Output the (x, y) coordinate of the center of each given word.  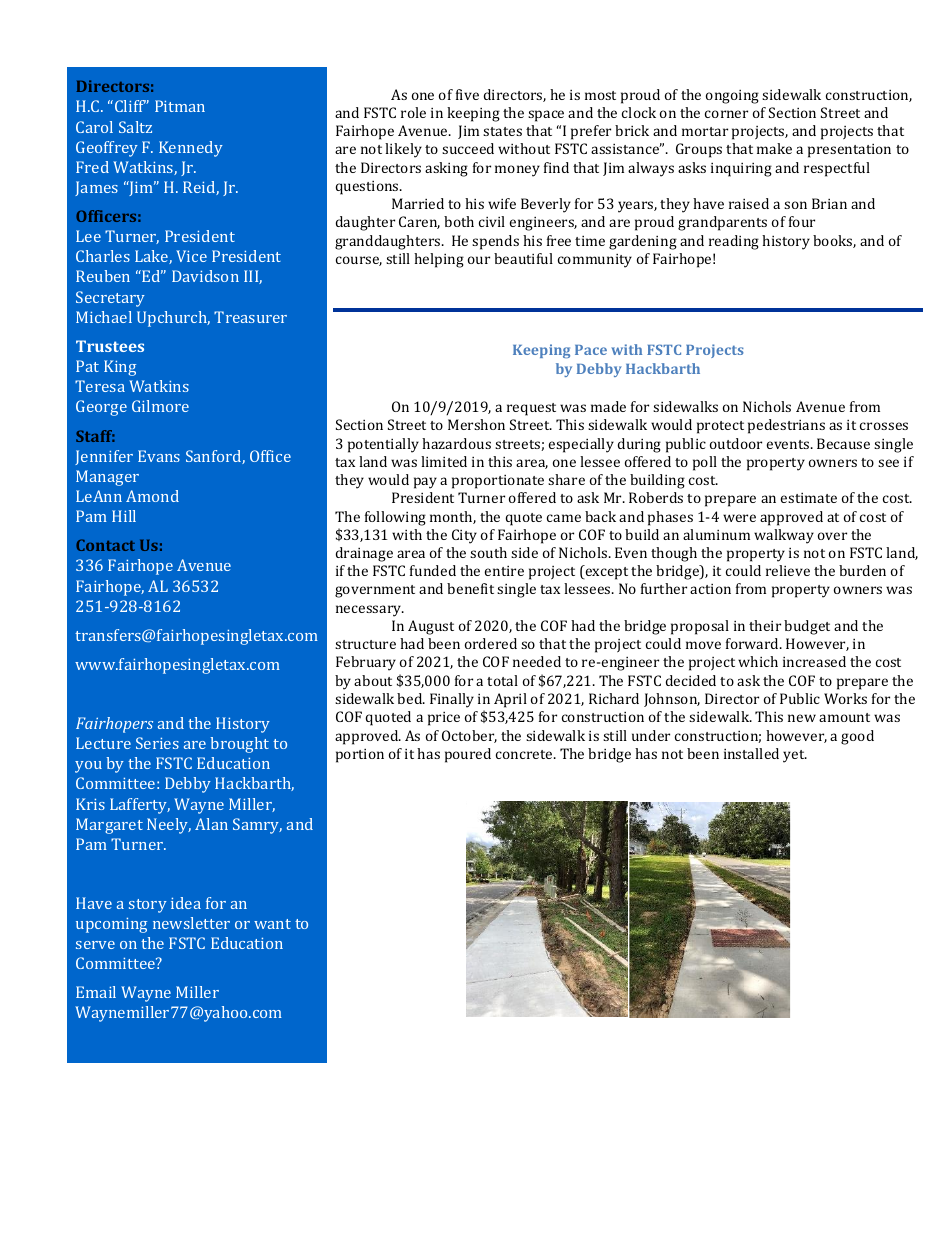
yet (795, 756)
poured (468, 755)
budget (807, 627)
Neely (169, 826)
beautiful (523, 258)
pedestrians (786, 426)
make (774, 148)
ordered (491, 643)
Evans (159, 456)
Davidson (205, 276)
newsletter (191, 923)
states (502, 131)
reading (734, 242)
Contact (105, 545)
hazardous (456, 443)
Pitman (180, 106)
